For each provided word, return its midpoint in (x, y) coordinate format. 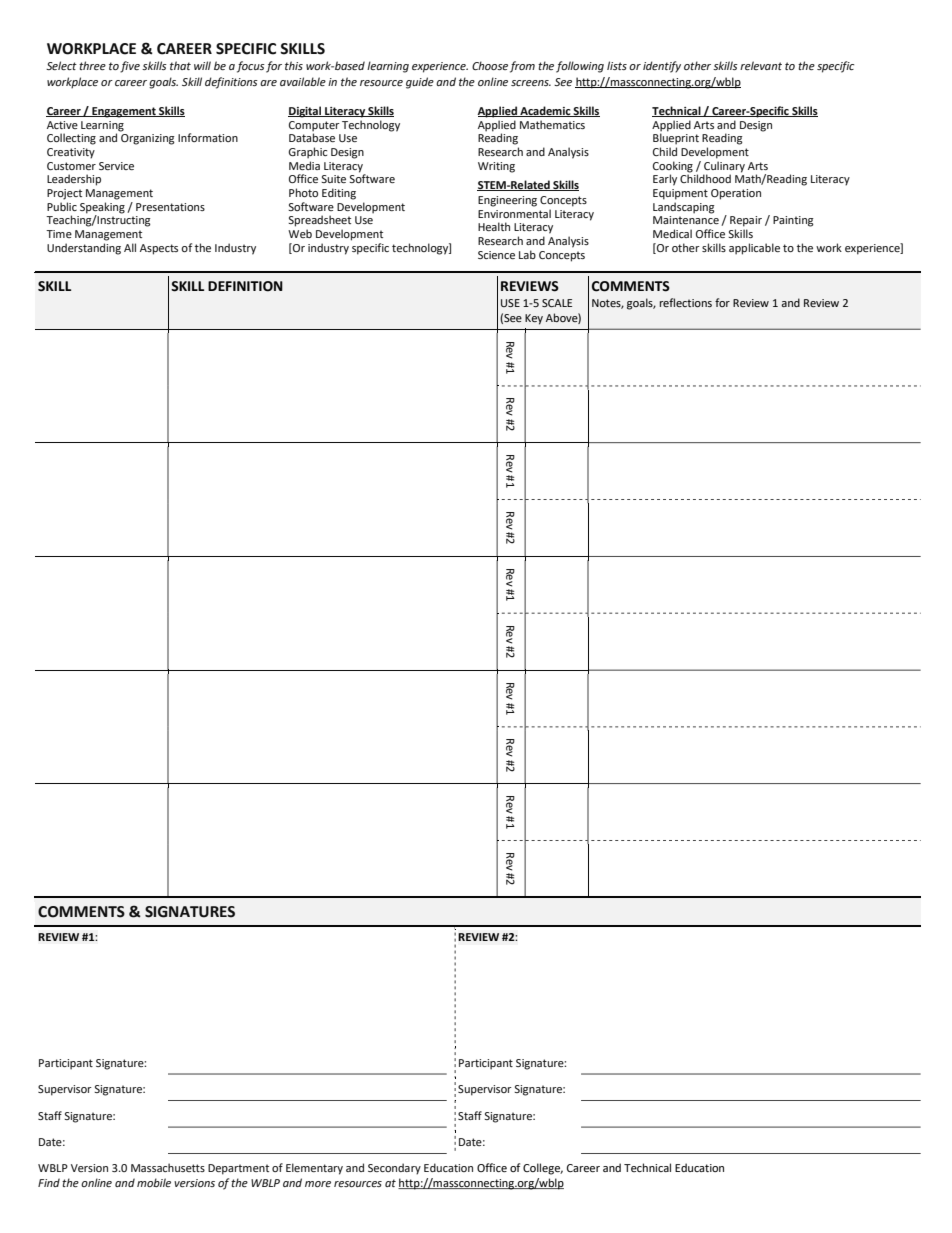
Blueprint (676, 138)
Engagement (124, 112)
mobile (154, 1182)
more (318, 1184)
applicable (754, 249)
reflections (686, 302)
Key (534, 319)
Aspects (159, 249)
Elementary (314, 1169)
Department (238, 1169)
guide (420, 83)
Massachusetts (168, 1167)
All (130, 247)
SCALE (557, 303)
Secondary (394, 1169)
